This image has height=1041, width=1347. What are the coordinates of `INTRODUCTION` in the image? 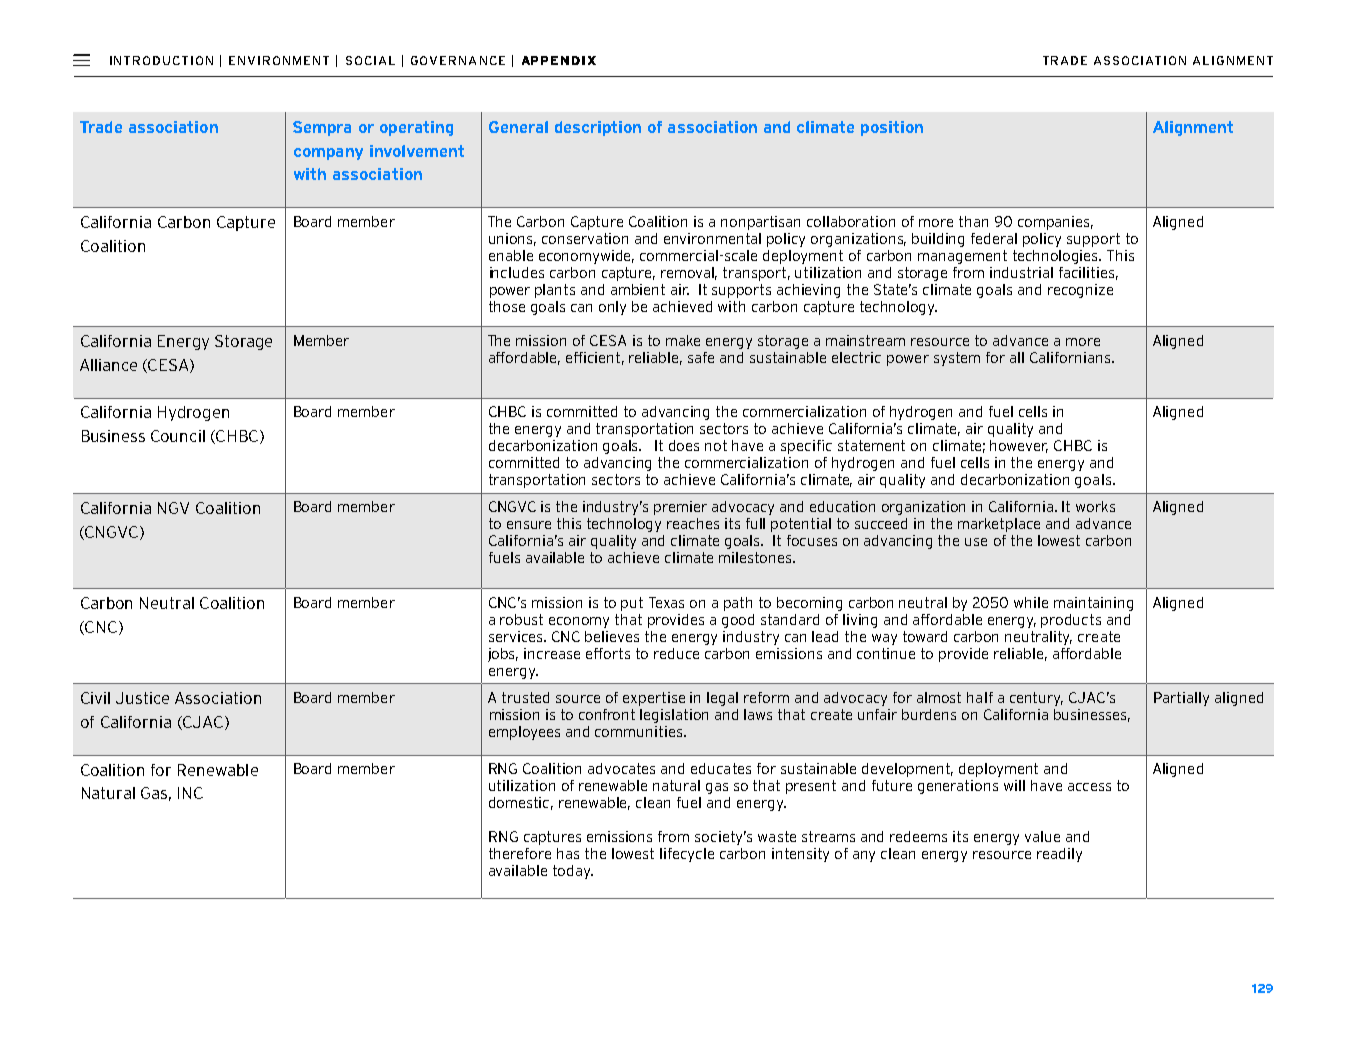 It's located at (161, 60).
